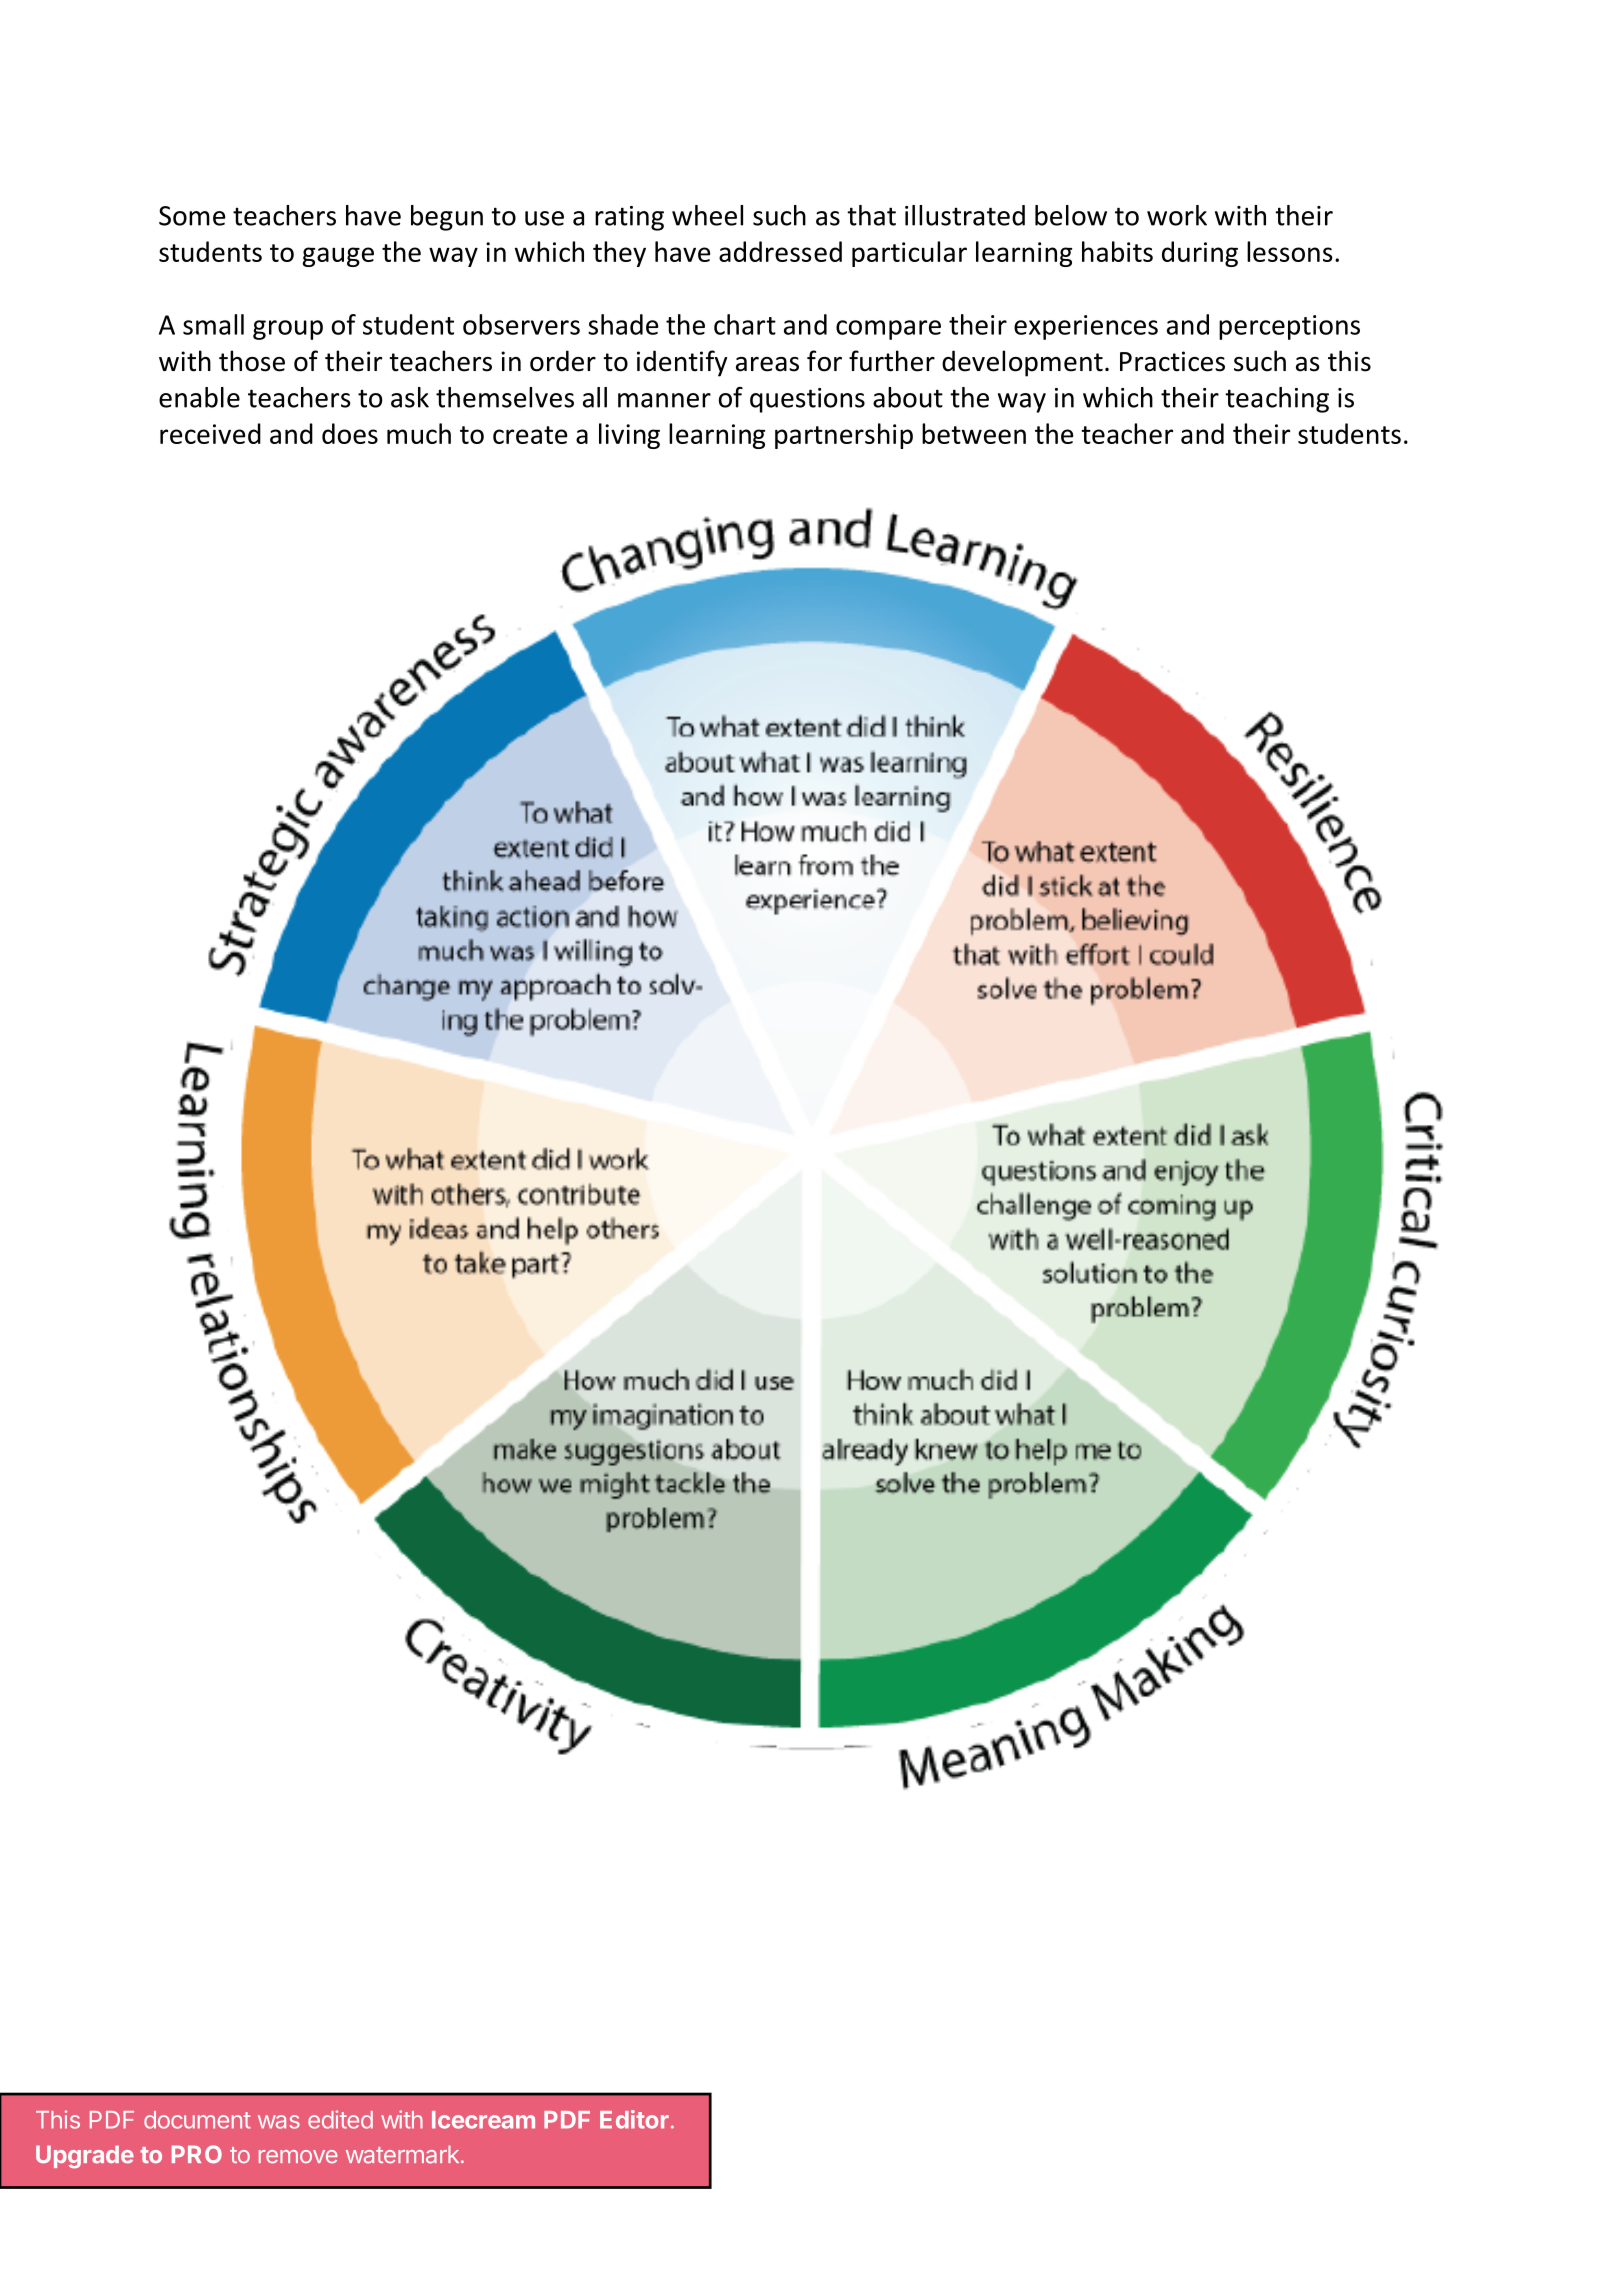 This page has height=2281, width=1613. Describe the element at coordinates (634, 2119) in the page. I see `Editor` at that location.
